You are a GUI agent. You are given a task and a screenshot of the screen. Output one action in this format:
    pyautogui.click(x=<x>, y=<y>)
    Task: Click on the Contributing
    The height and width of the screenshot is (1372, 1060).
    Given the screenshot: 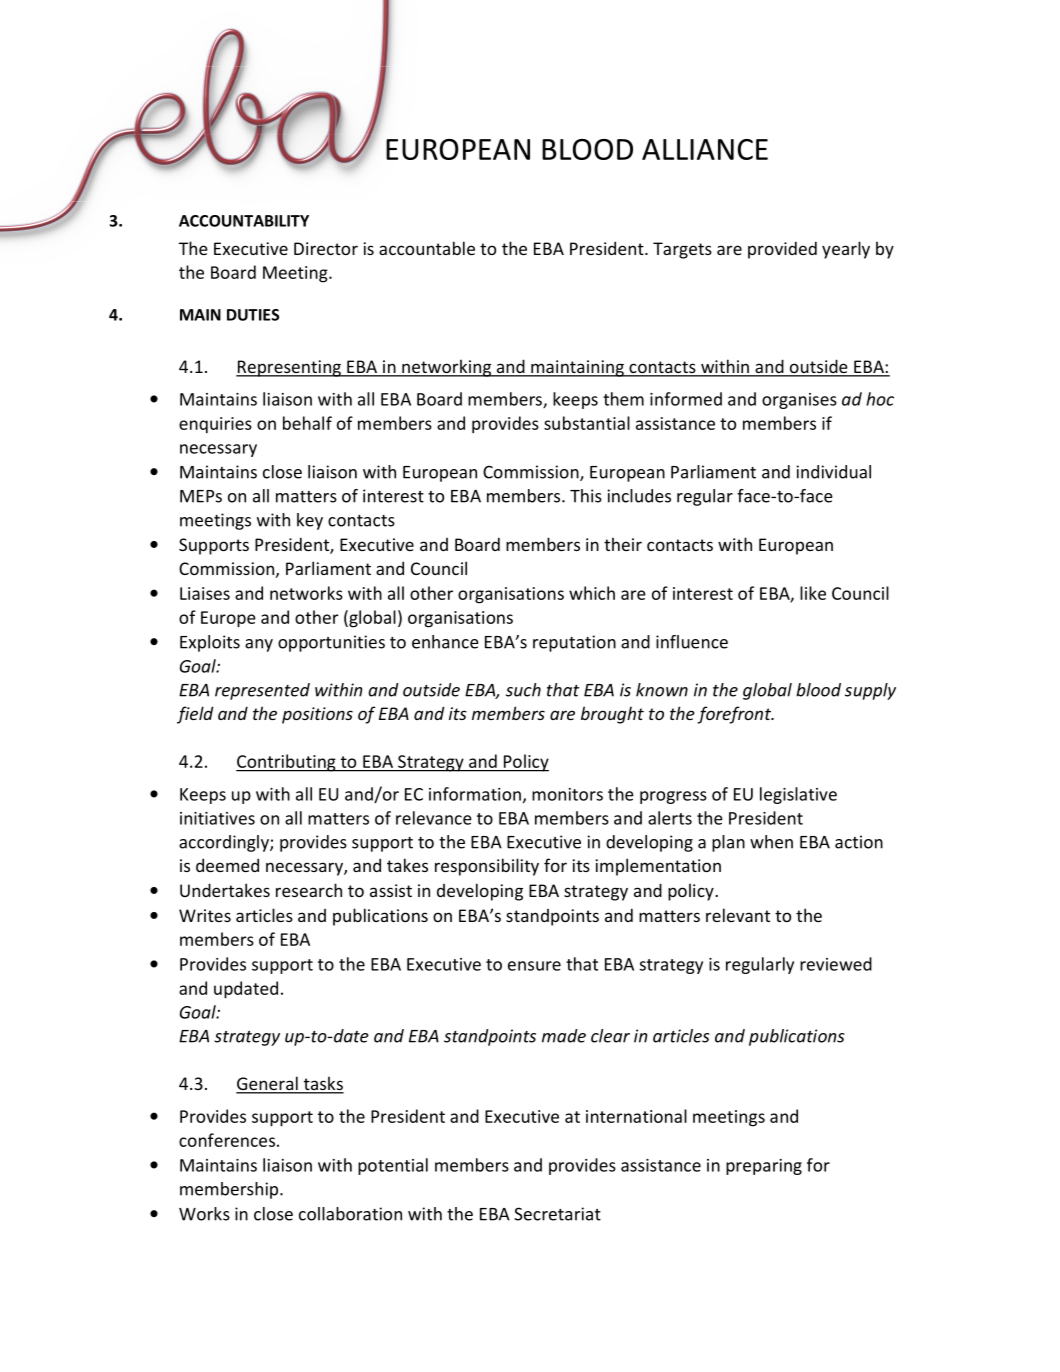 What is the action you would take?
    pyautogui.click(x=287, y=763)
